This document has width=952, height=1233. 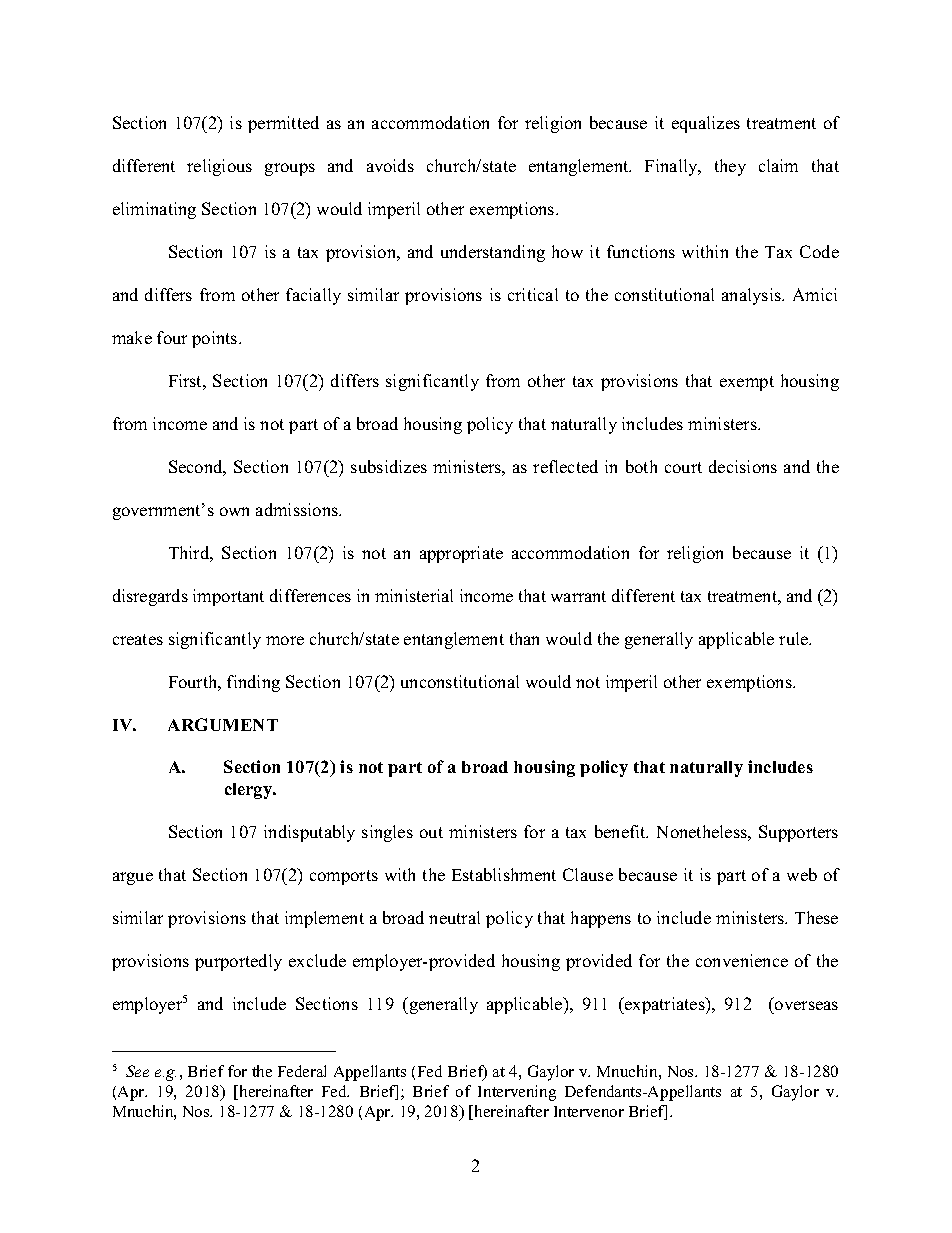 I want to click on Intervening, so click(x=517, y=1093).
